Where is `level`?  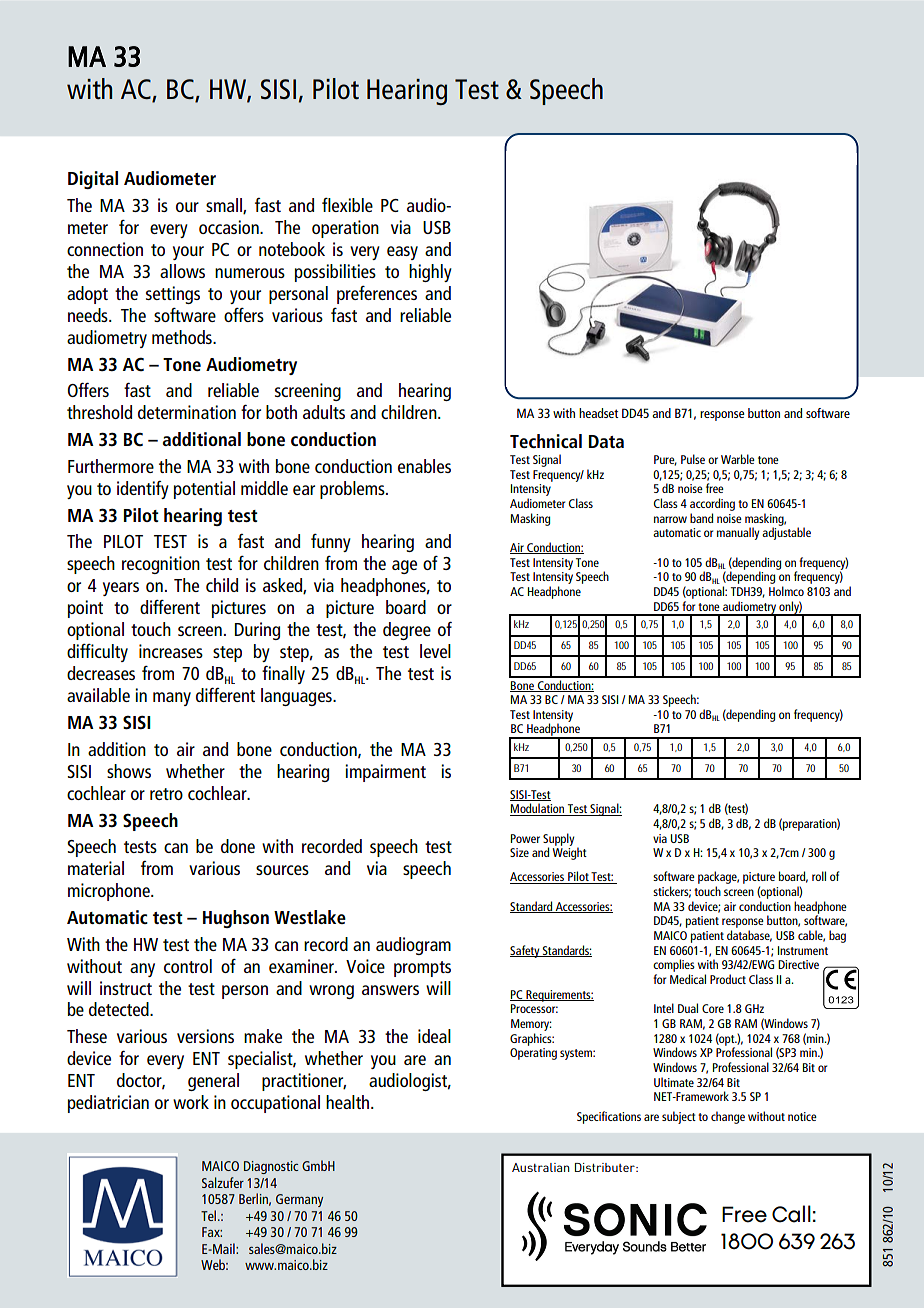
level is located at coordinates (435, 651).
